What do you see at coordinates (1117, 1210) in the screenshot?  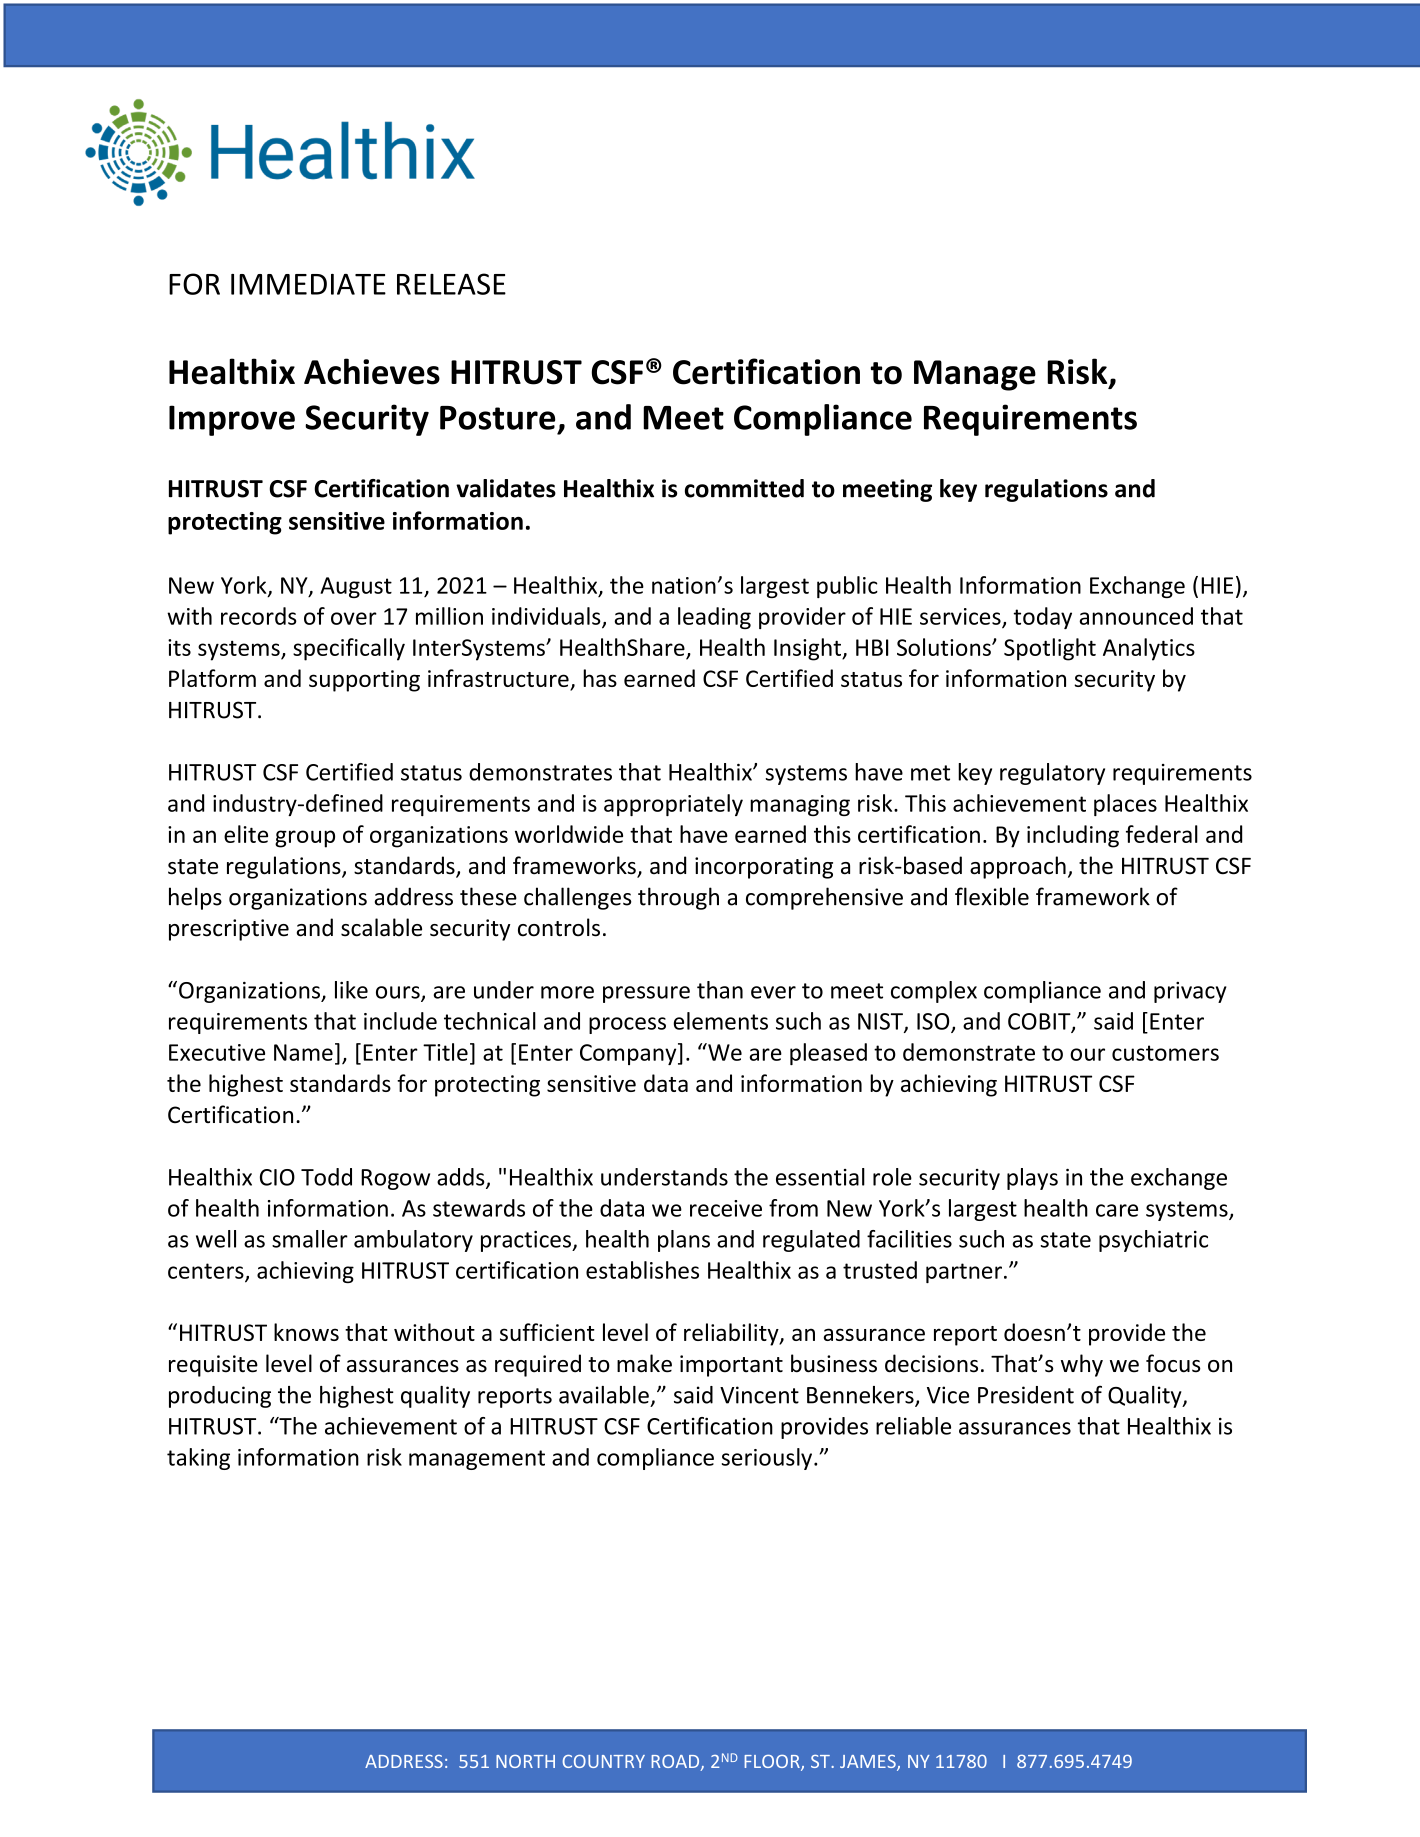 I see `care` at bounding box center [1117, 1210].
